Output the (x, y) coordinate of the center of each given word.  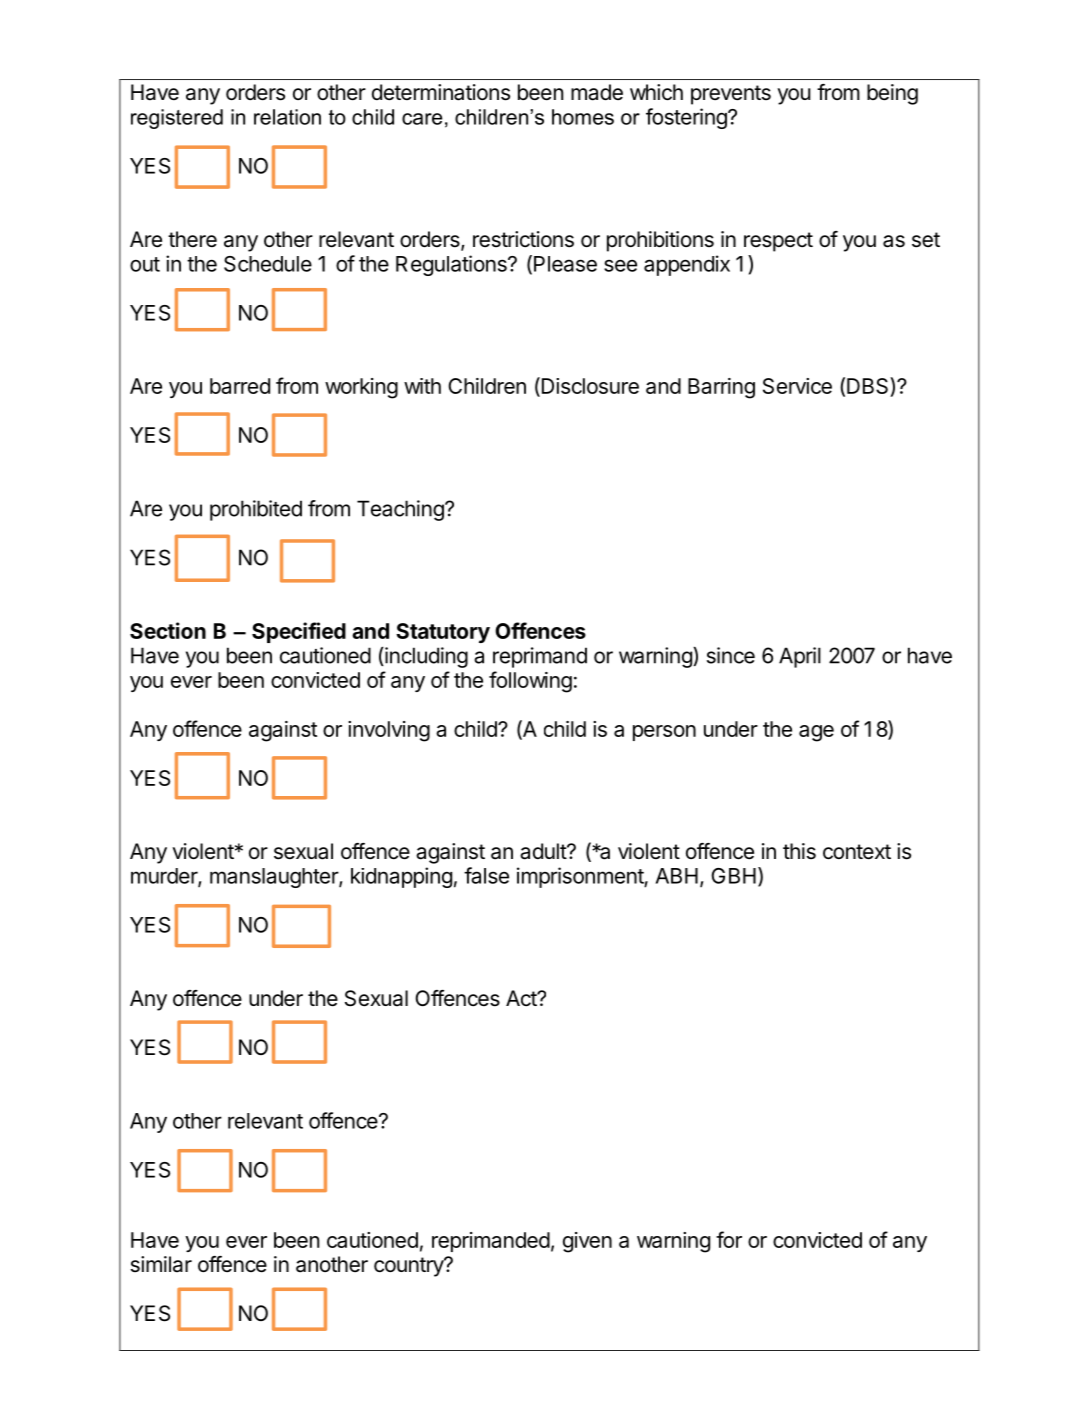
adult (544, 851)
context (857, 852)
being (892, 94)
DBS (869, 387)
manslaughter (275, 878)
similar (161, 1264)
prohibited (256, 510)
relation (287, 117)
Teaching (401, 510)
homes (583, 117)
